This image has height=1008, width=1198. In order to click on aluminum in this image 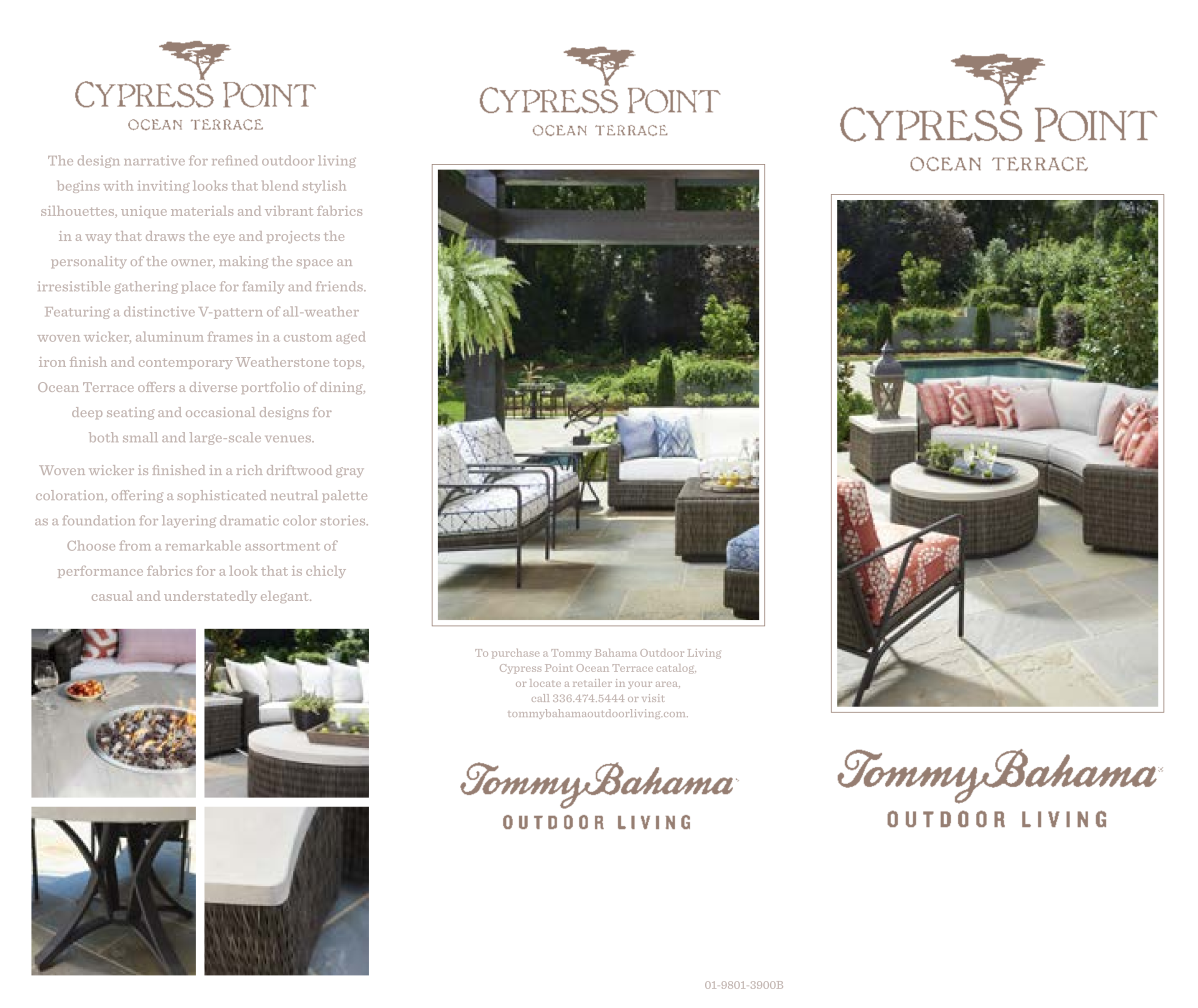, I will do `click(170, 337)`.
